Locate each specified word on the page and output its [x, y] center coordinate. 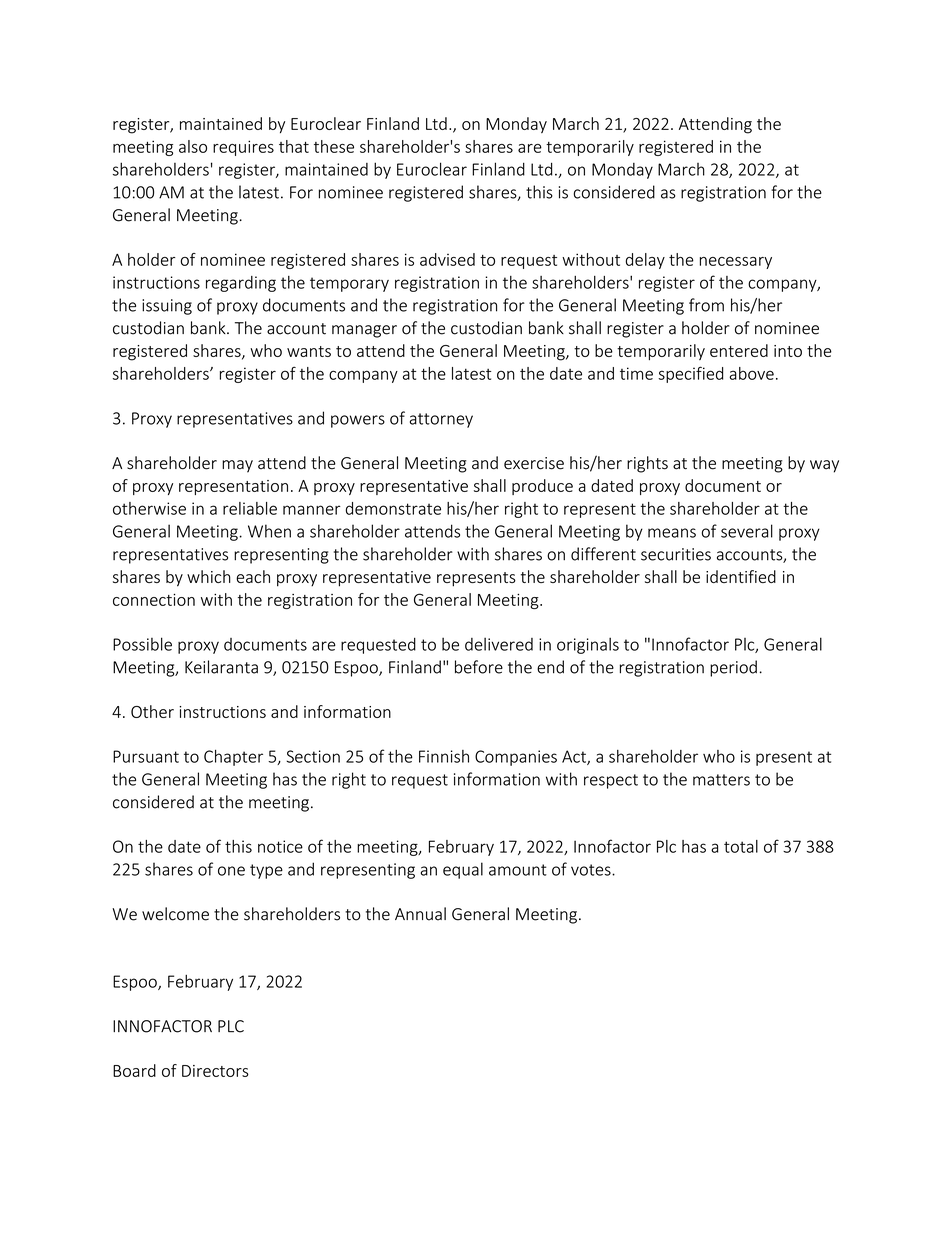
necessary [736, 263]
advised [447, 259]
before [479, 667]
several [747, 531]
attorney [441, 420]
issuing [167, 307]
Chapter [233, 758]
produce [542, 487]
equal [463, 870]
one [231, 871]
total [741, 846]
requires [243, 148]
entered [739, 350]
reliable [250, 508]
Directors [215, 1071]
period [733, 668]
